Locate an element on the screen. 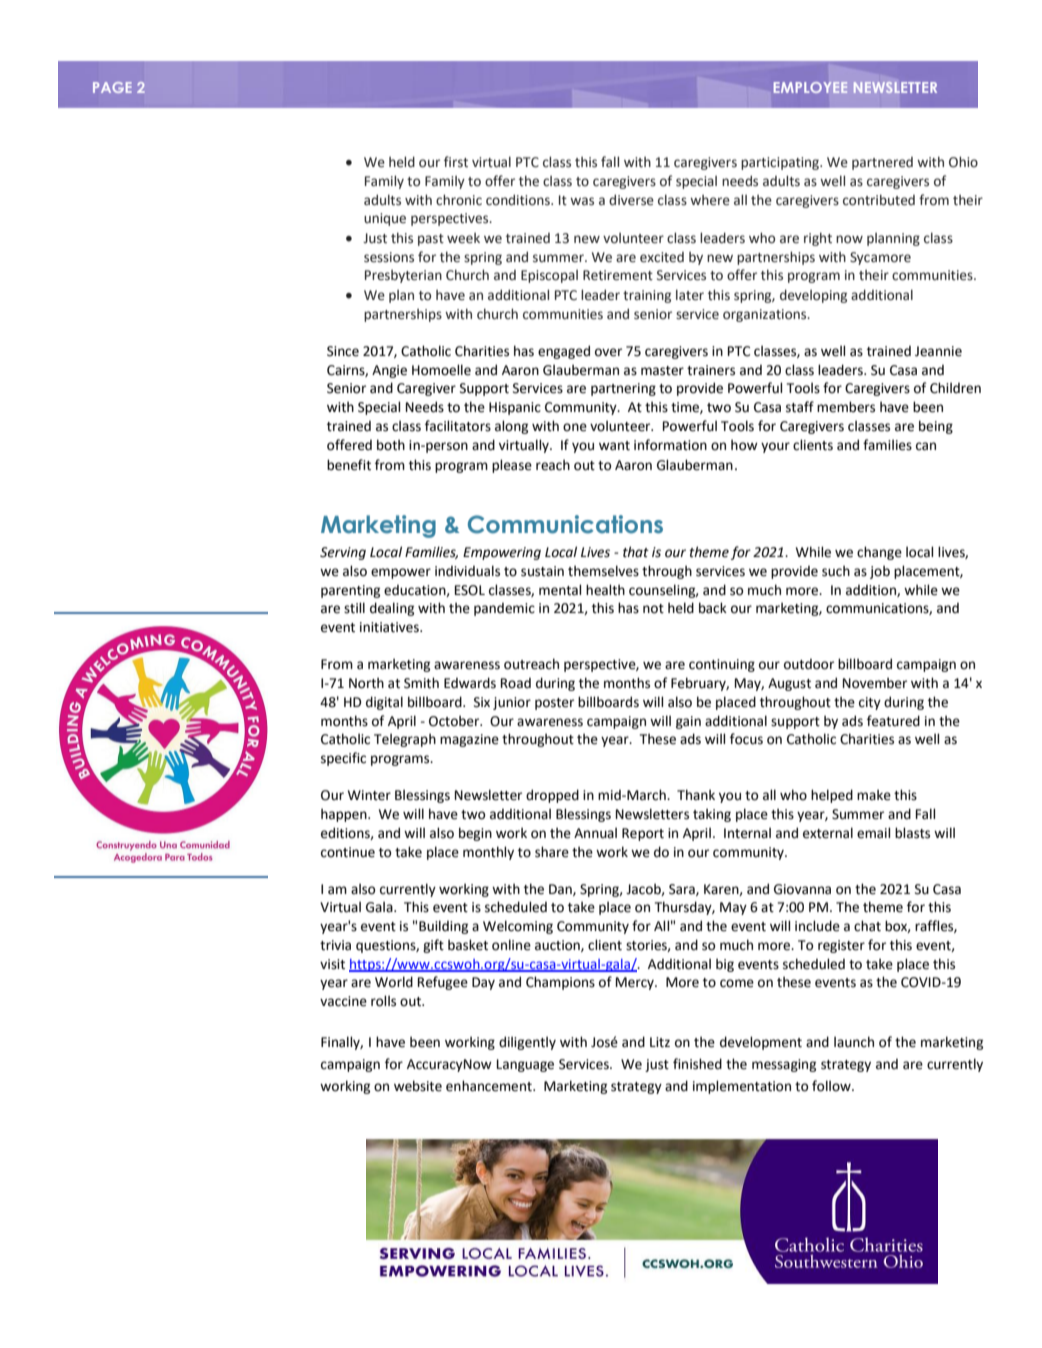 The image size is (1042, 1348). job is located at coordinates (880, 572).
